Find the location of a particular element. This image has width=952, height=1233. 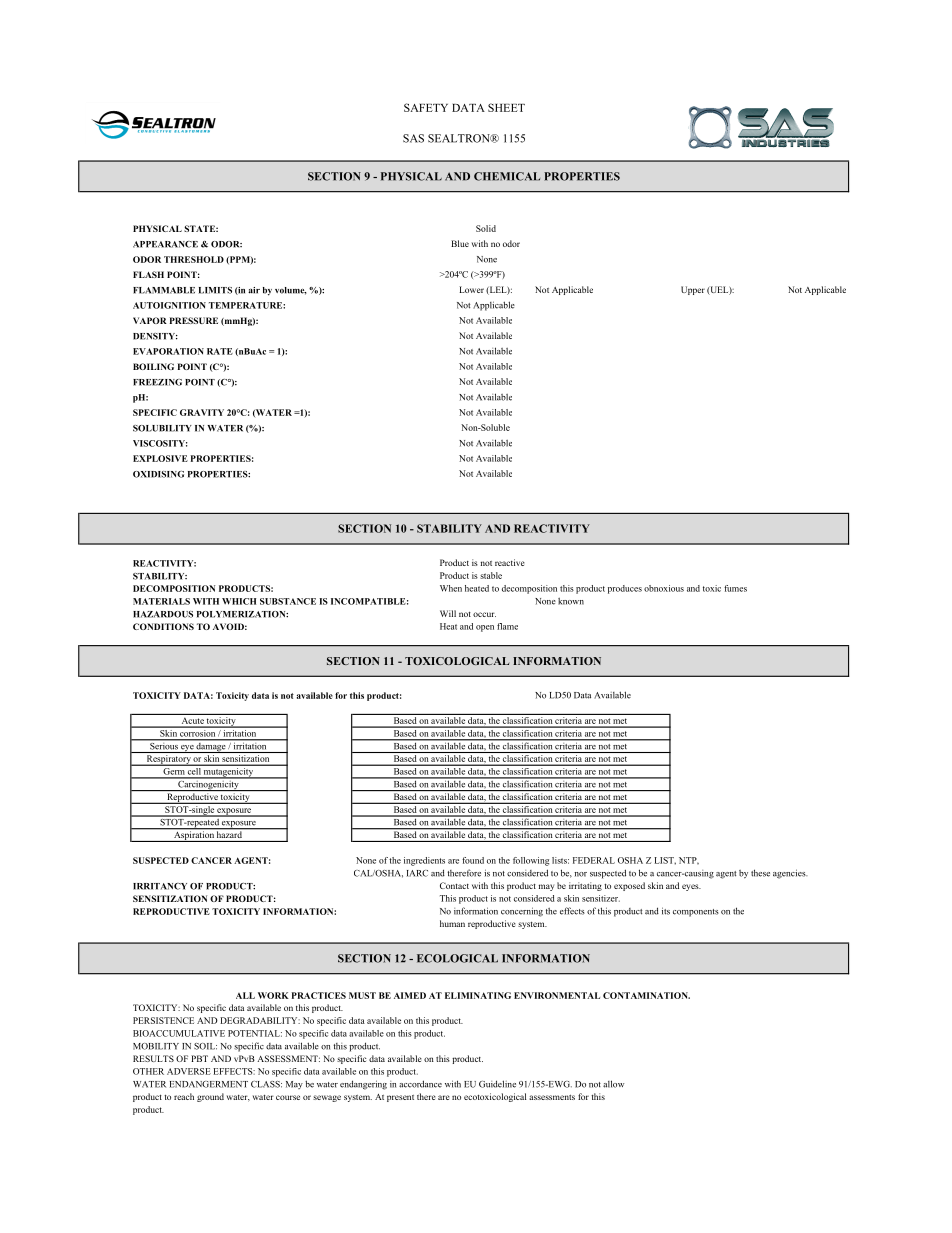

Upper is located at coordinates (693, 290).
